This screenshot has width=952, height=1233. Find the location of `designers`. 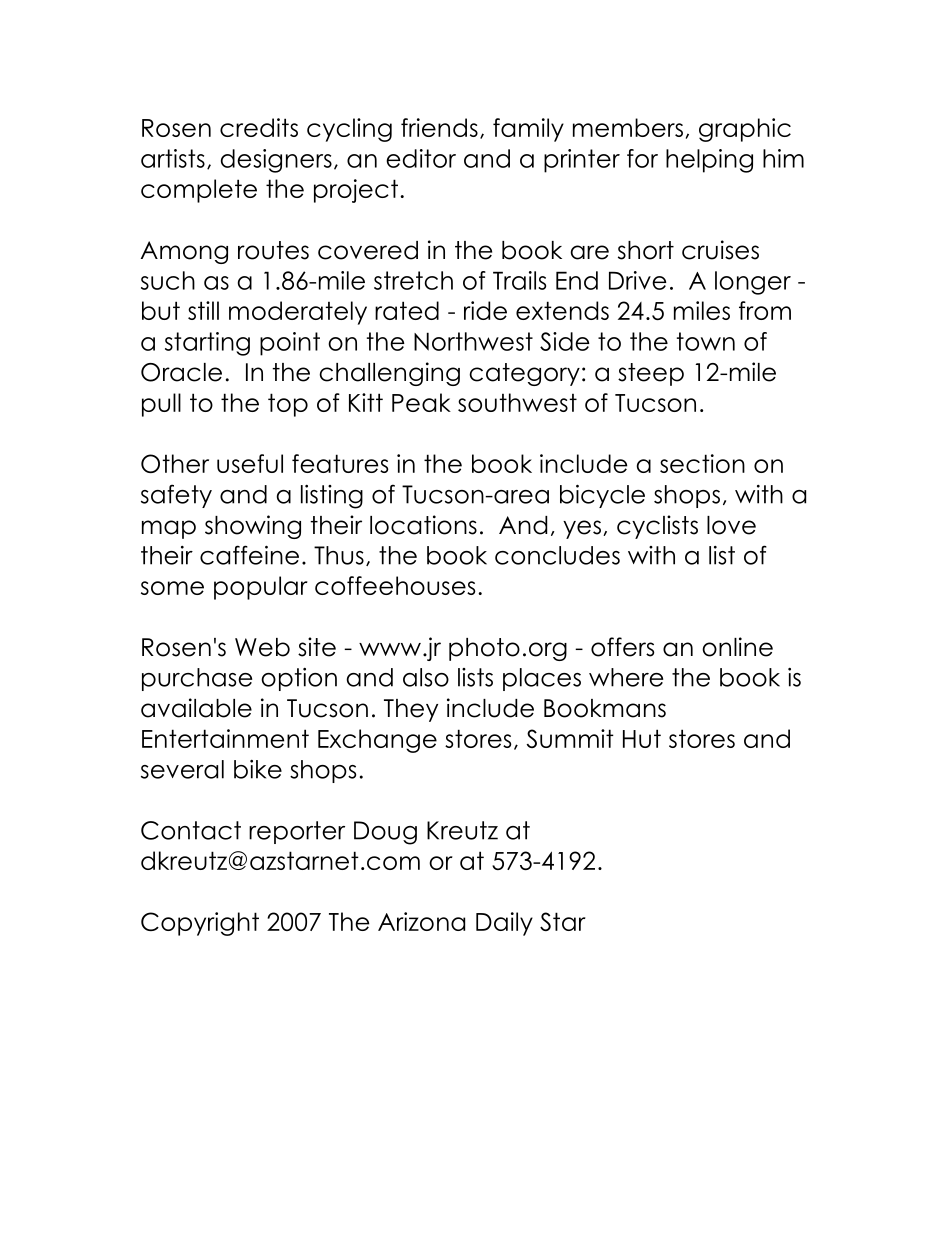

designers is located at coordinates (276, 161).
